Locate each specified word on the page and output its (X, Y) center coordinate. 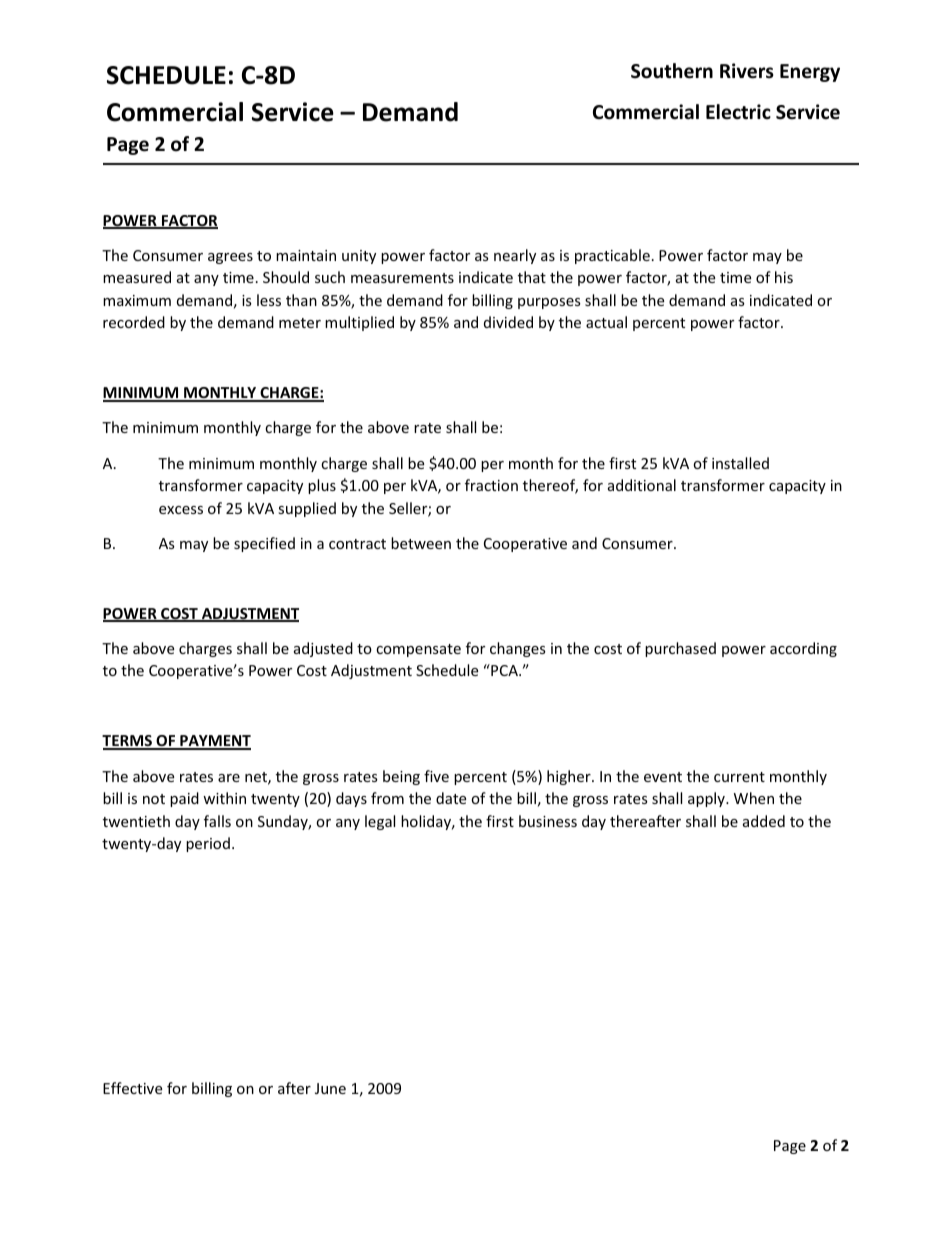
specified (264, 544)
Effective (132, 1088)
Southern (672, 71)
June (330, 1088)
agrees (230, 258)
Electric (738, 112)
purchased (680, 649)
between (421, 543)
